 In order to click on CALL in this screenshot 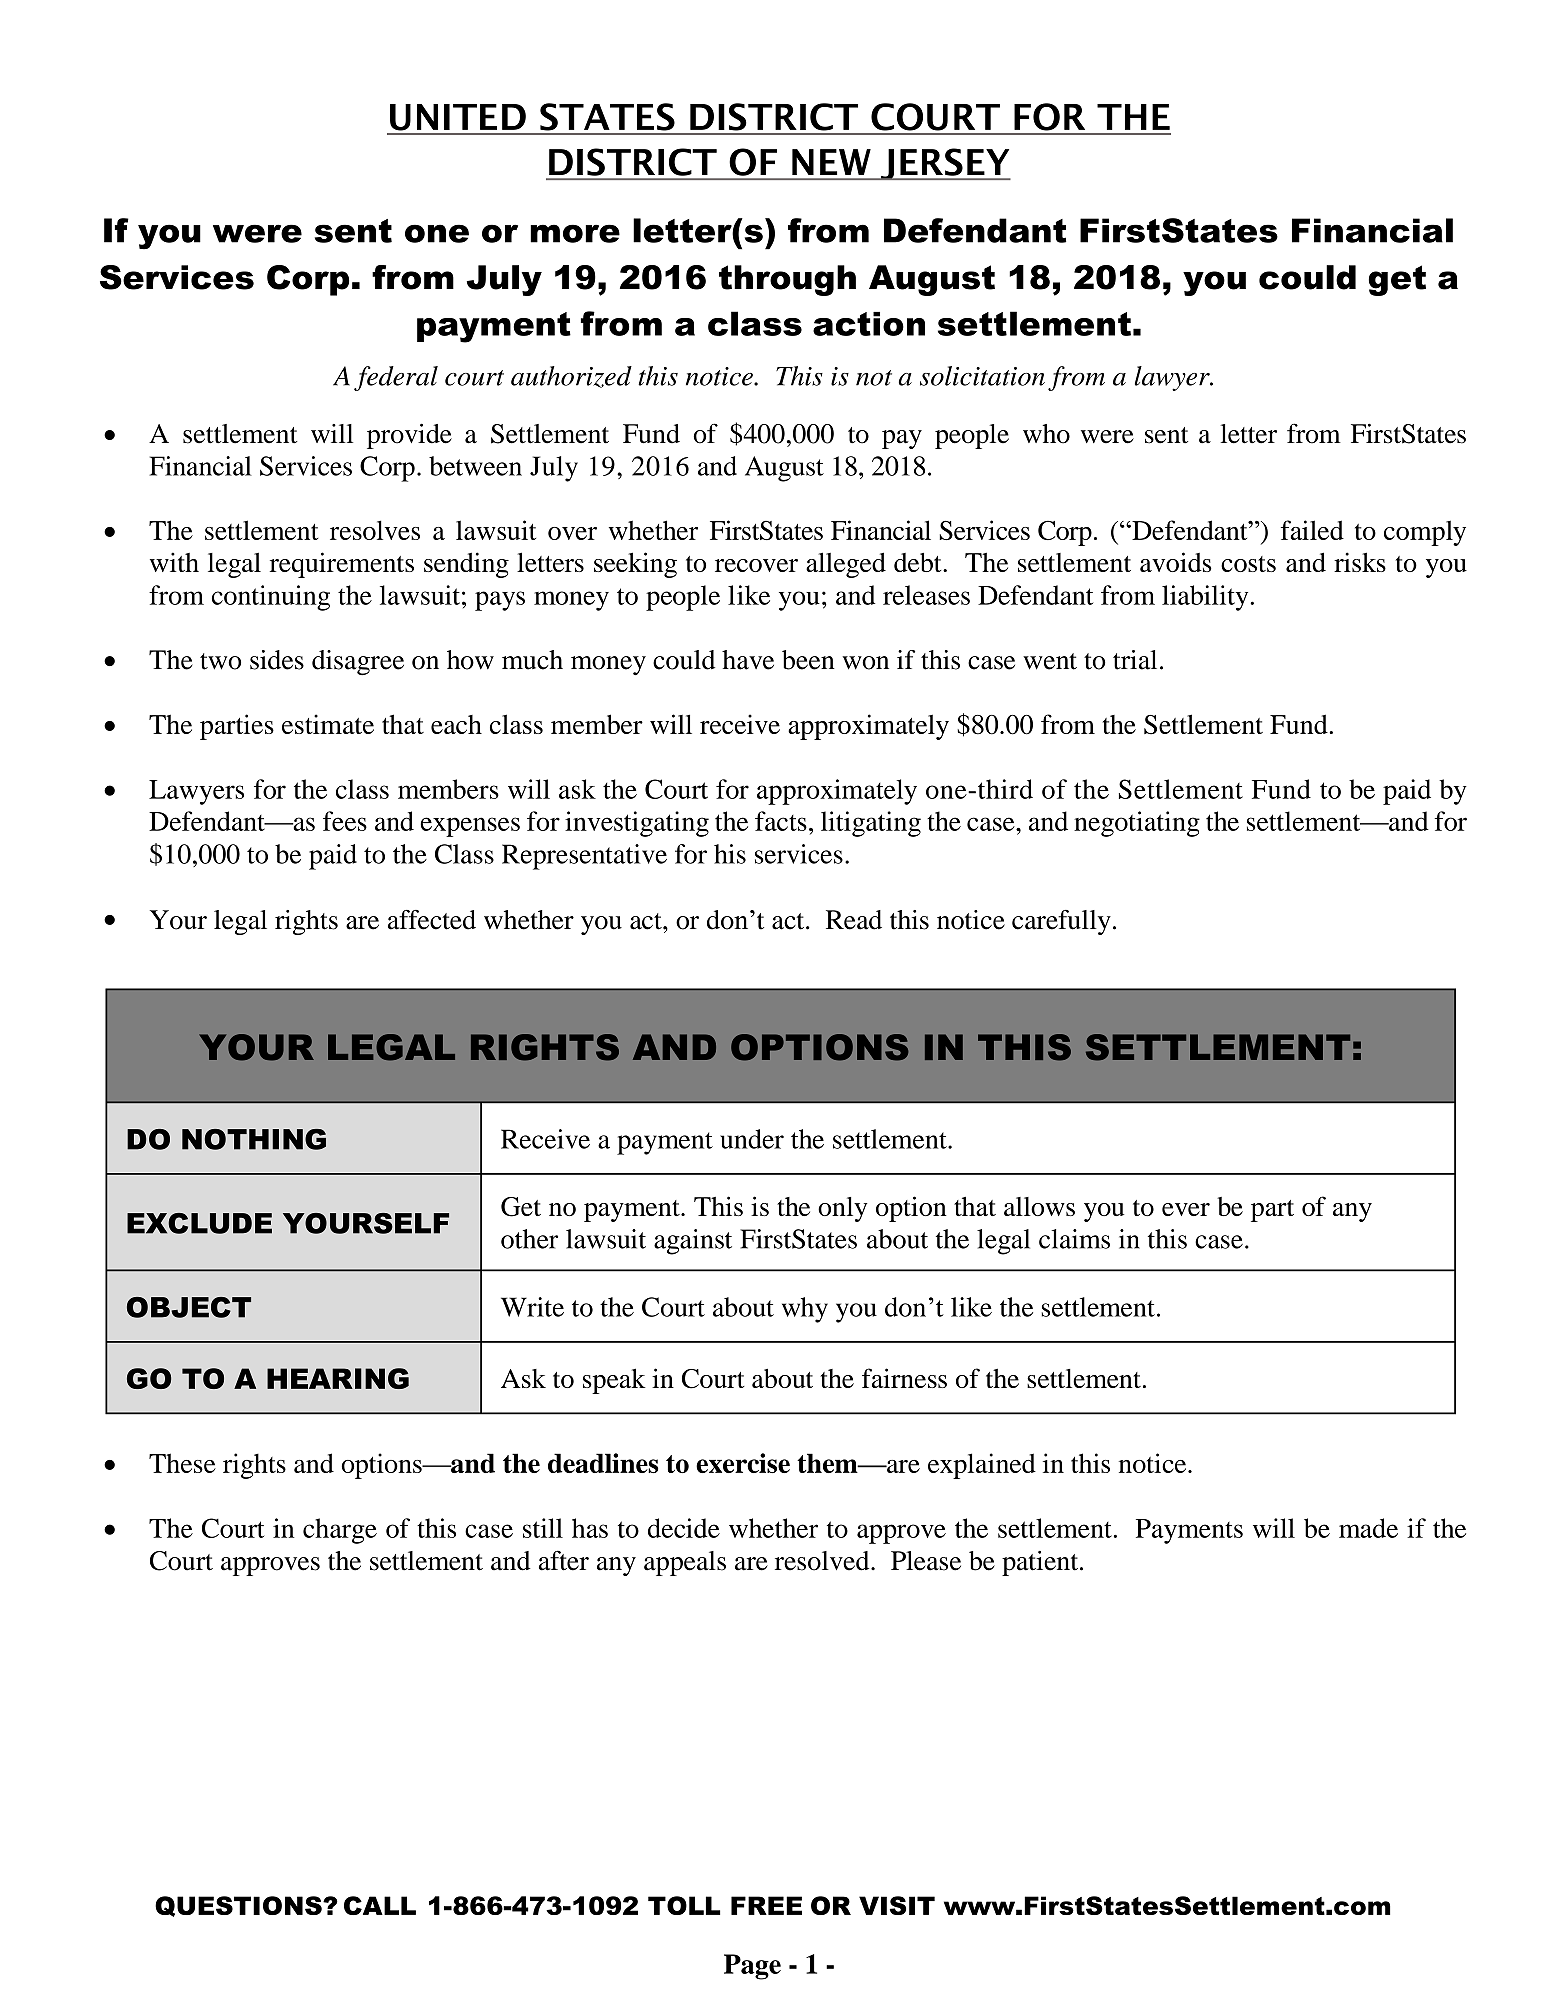, I will do `click(380, 1905)`.
